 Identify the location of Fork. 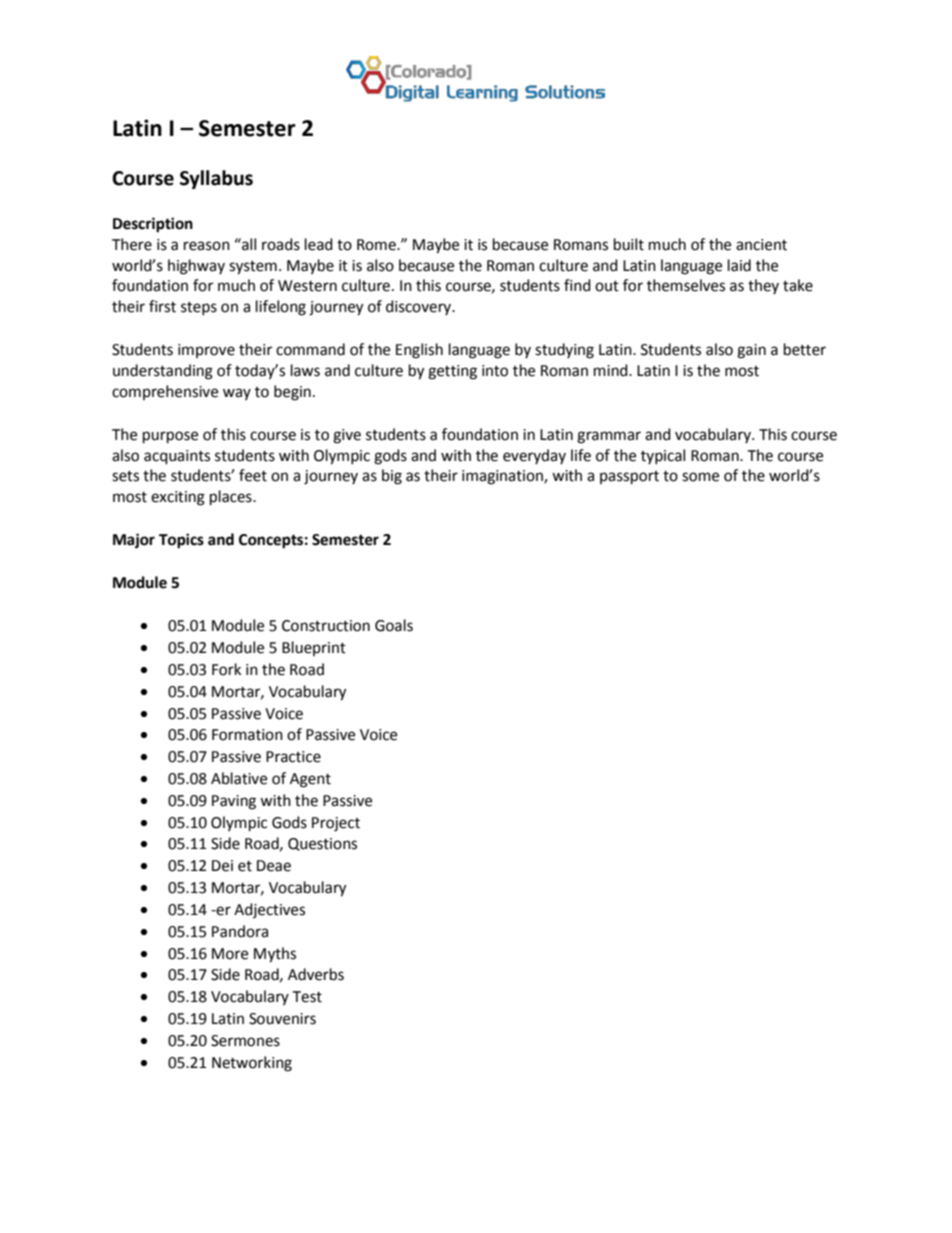
(226, 669).
